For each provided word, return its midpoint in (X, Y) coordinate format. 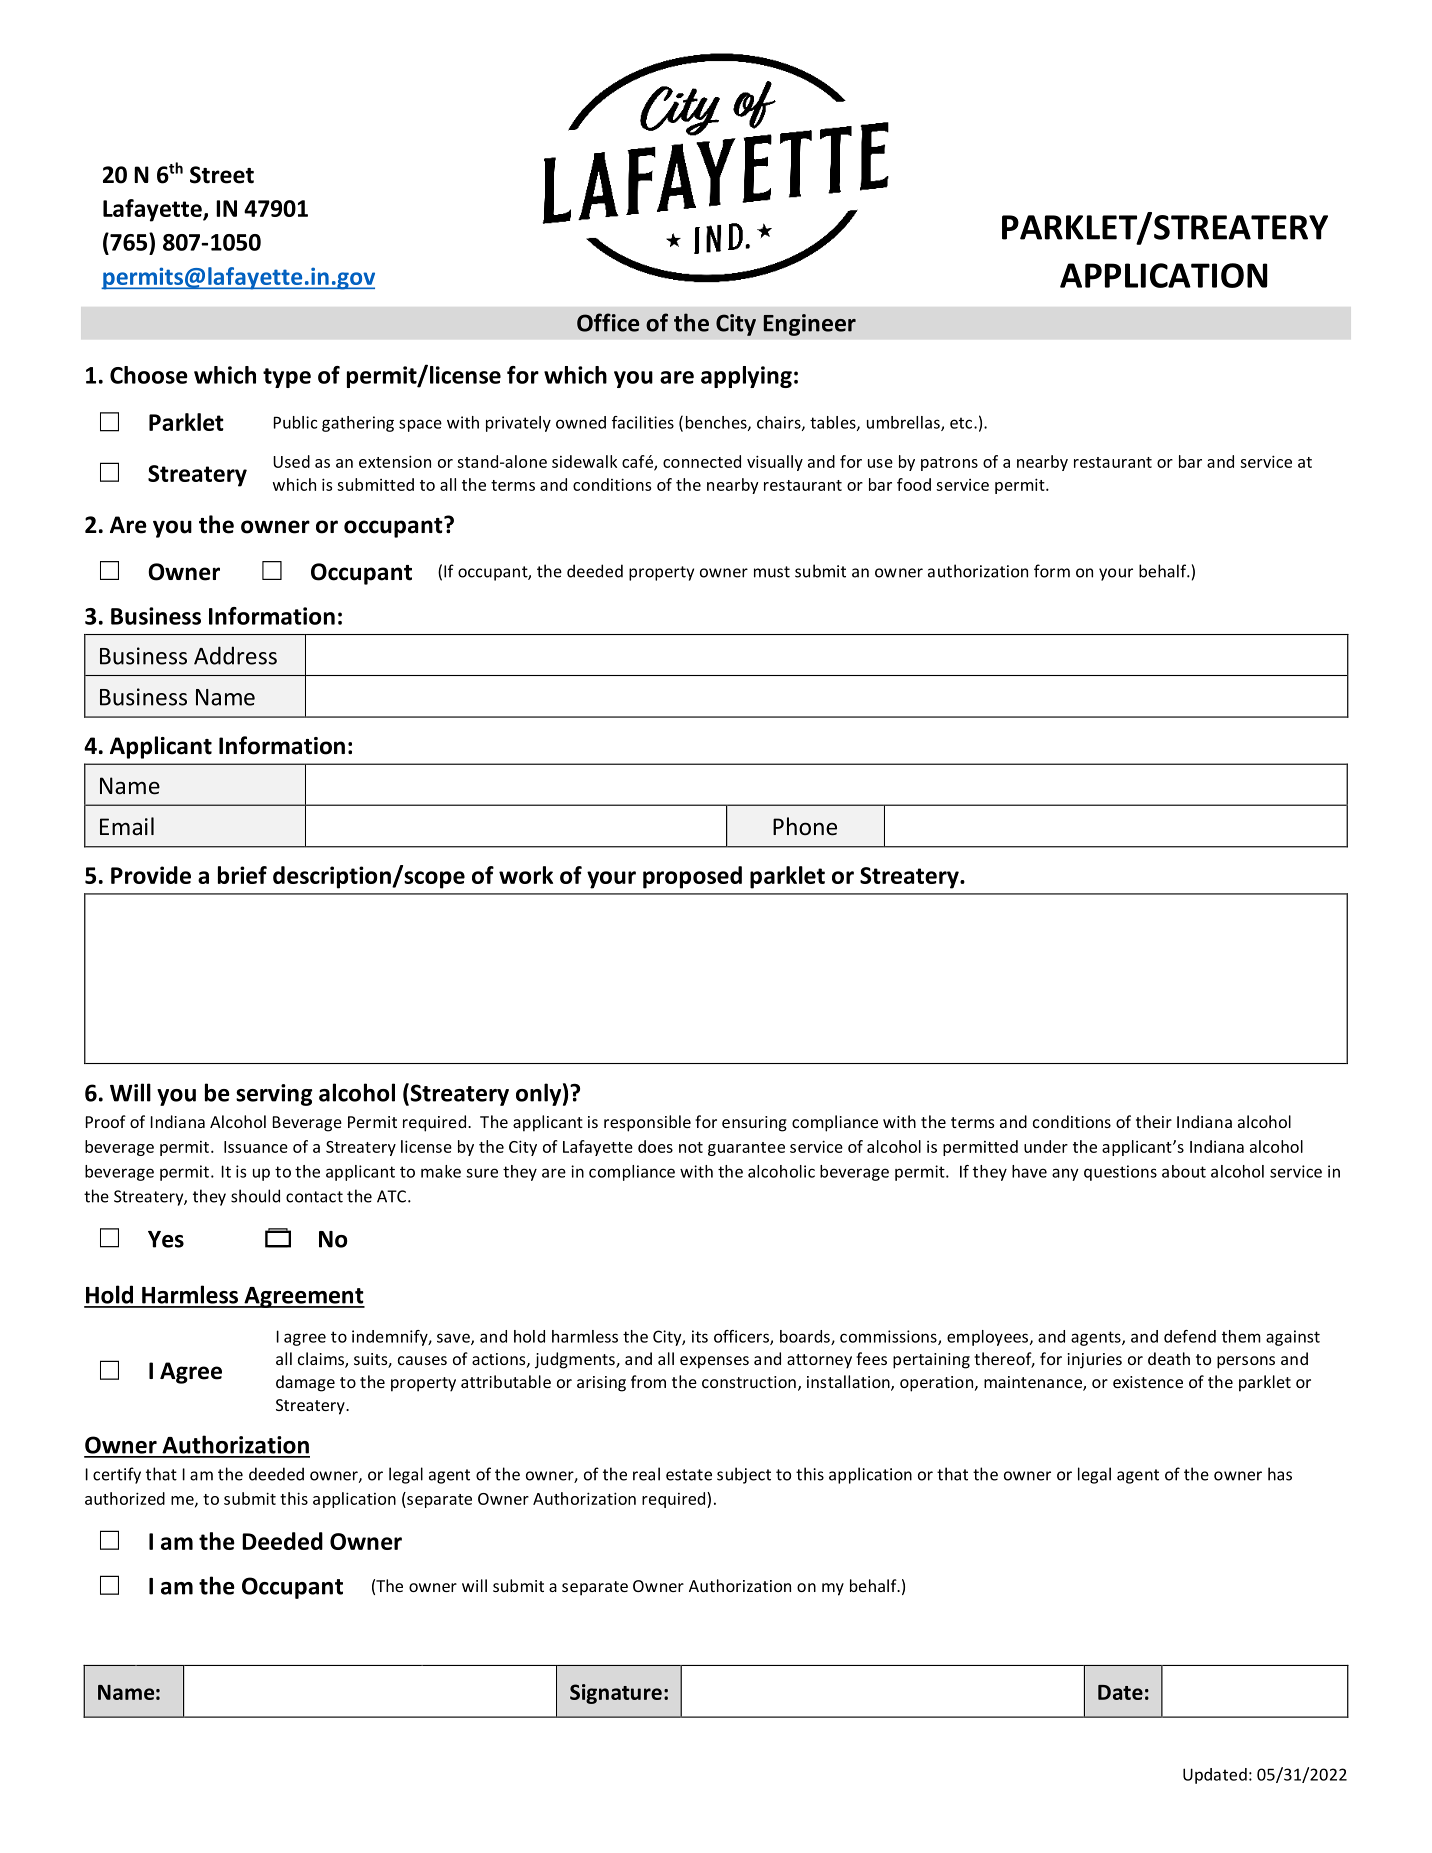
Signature (616, 1694)
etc (961, 423)
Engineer (810, 325)
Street (222, 175)
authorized (125, 1498)
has (1280, 1474)
